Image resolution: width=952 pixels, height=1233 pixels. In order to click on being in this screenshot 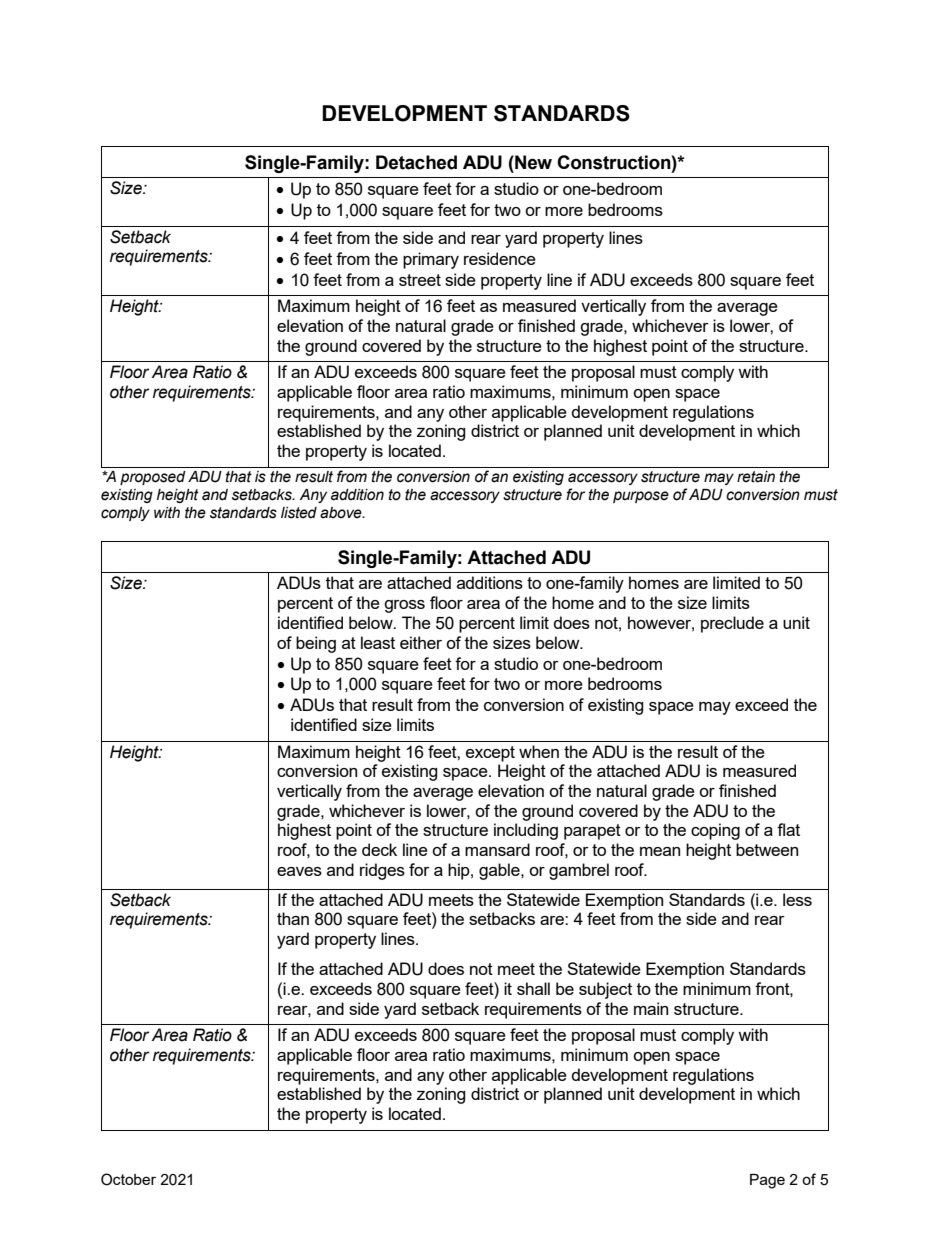, I will do `click(316, 644)`.
